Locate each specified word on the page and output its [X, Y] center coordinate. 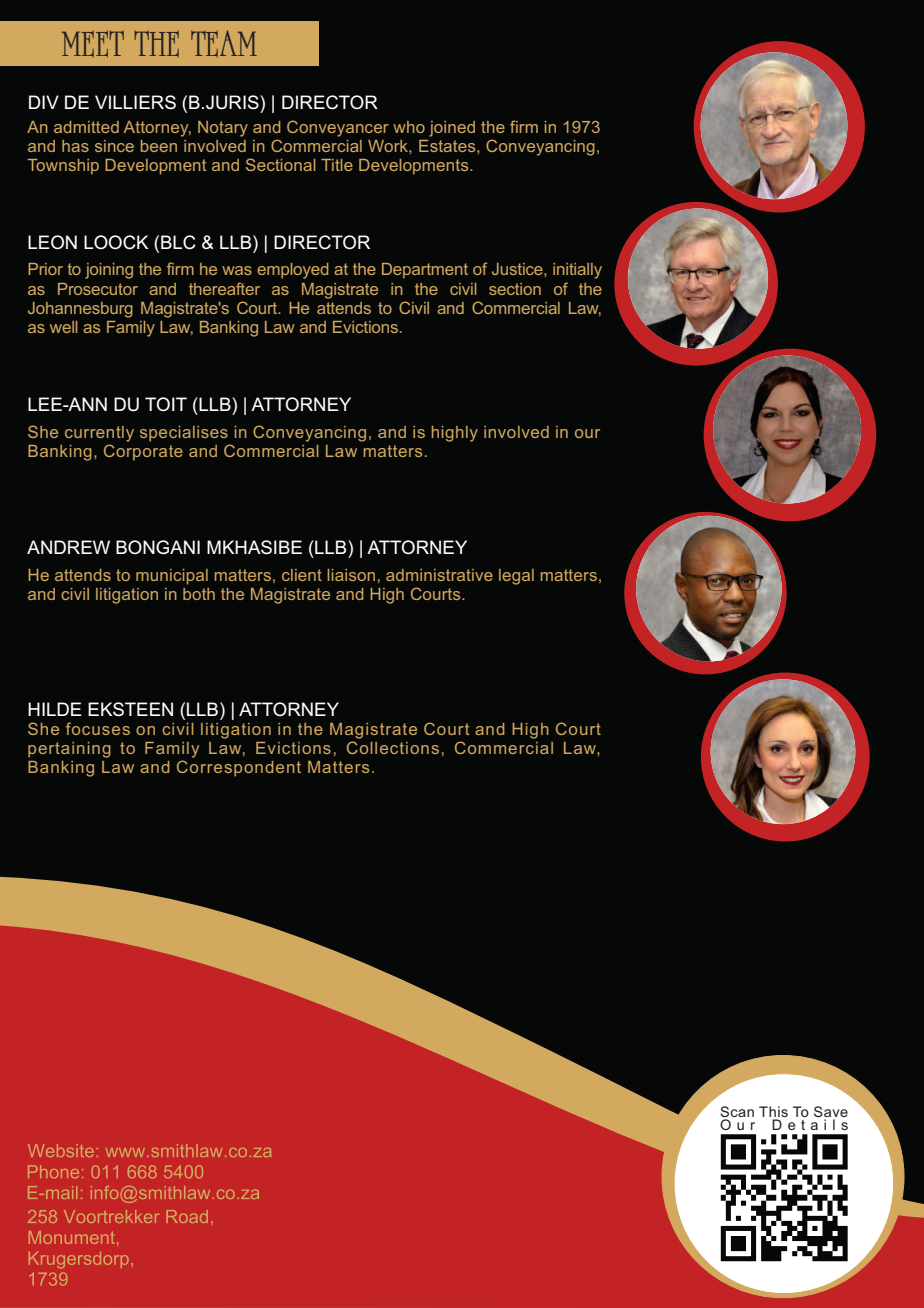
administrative [439, 575]
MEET [93, 43]
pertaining [69, 750]
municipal [172, 577]
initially [577, 271]
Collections [393, 747]
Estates [448, 146]
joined [452, 129]
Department [425, 271]
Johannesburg [80, 310]
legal [516, 577]
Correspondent [239, 768]
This [773, 1111]
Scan [737, 1111]
